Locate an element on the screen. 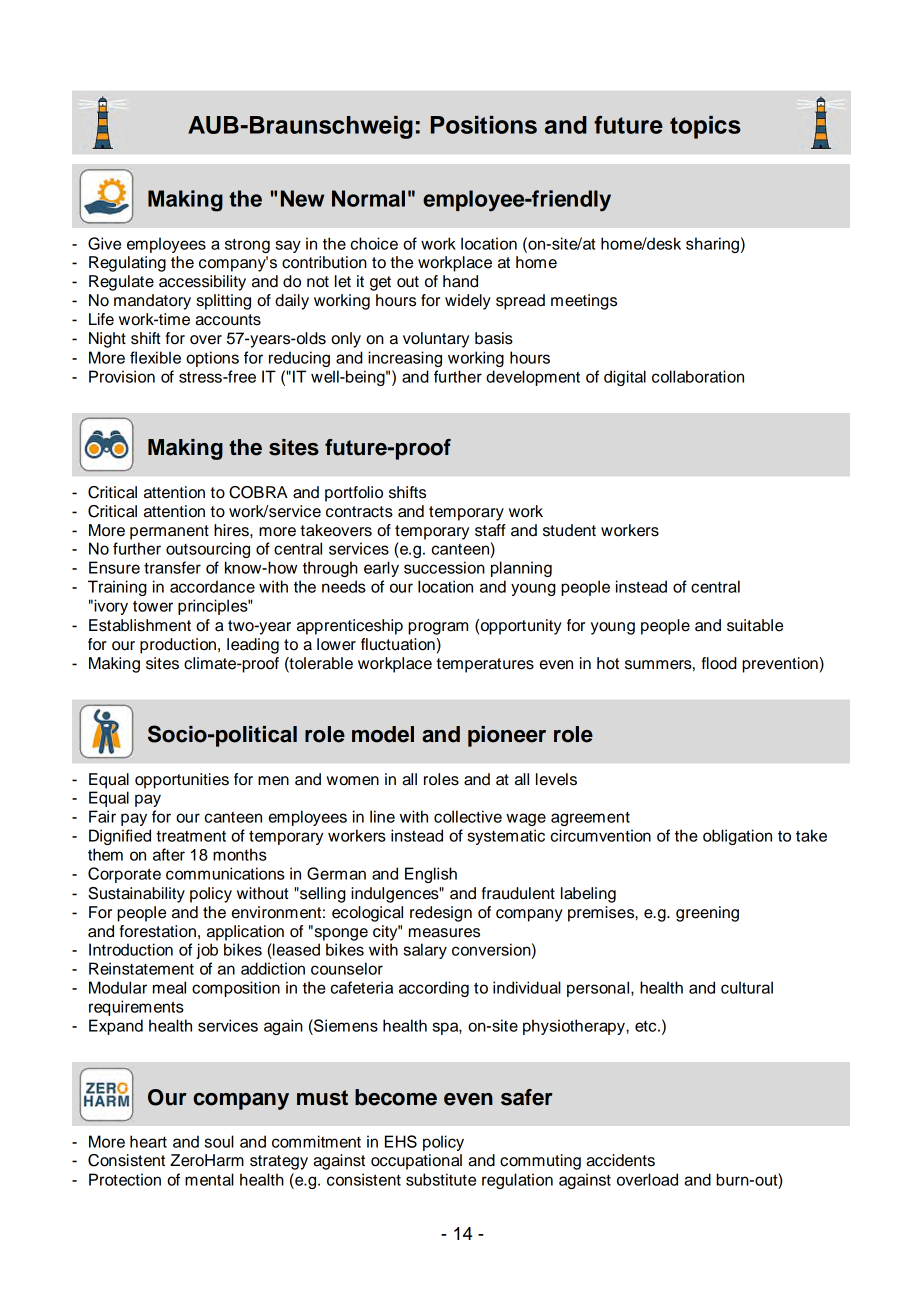 Image resolution: width=924 pixels, height=1313 pixels. increasing is located at coordinates (405, 359).
